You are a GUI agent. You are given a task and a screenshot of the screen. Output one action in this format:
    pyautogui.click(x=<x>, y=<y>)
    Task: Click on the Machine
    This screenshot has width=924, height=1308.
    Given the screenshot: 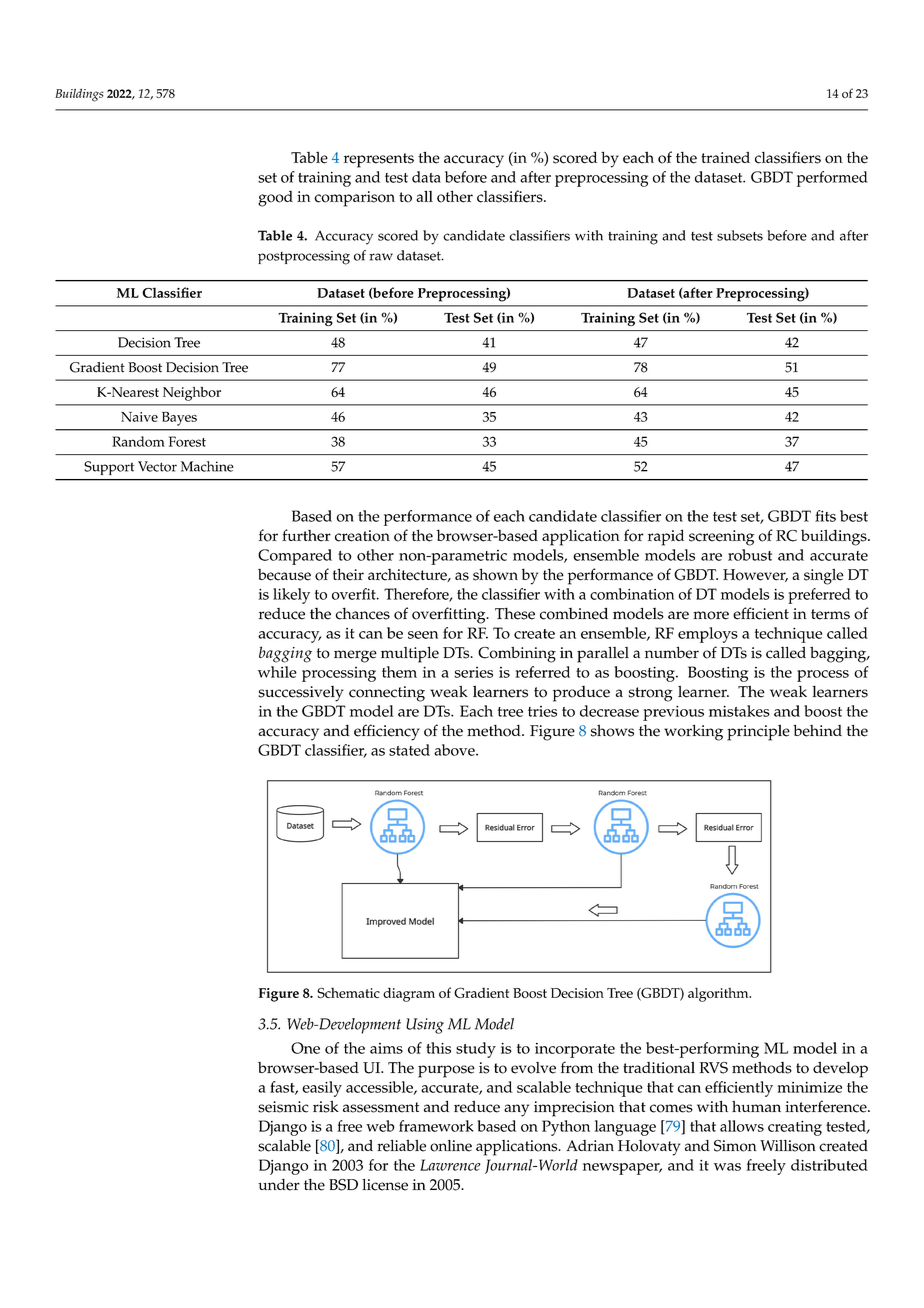 What is the action you would take?
    pyautogui.click(x=207, y=466)
